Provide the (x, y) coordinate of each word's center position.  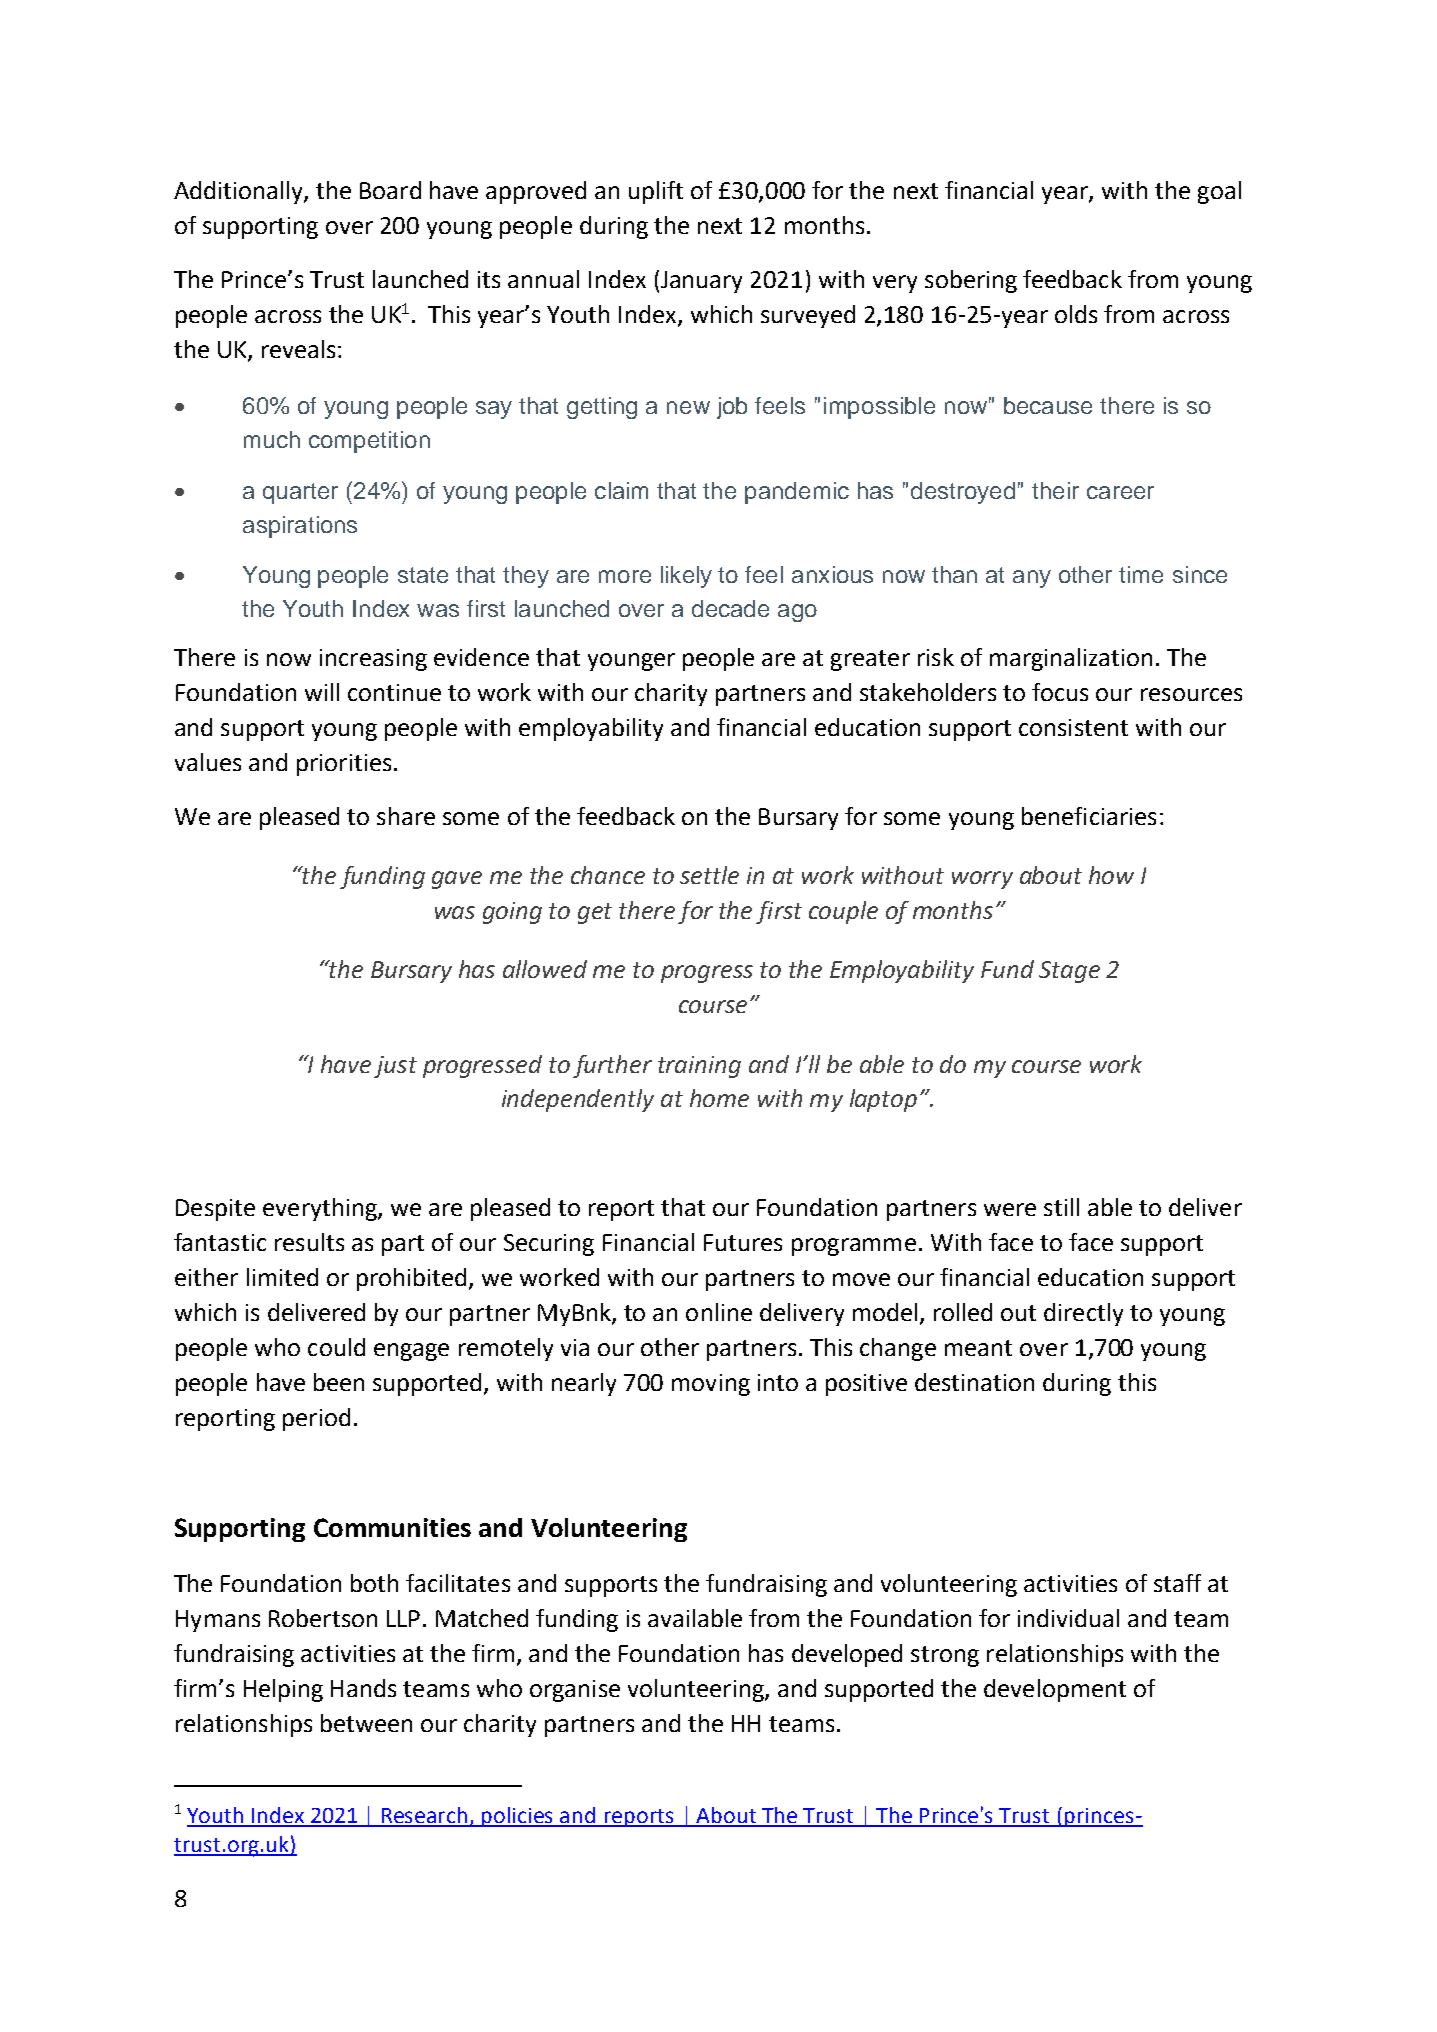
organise (575, 1691)
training (699, 1067)
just (395, 1067)
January (701, 282)
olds (1076, 314)
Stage (1069, 972)
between (366, 1723)
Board (390, 190)
